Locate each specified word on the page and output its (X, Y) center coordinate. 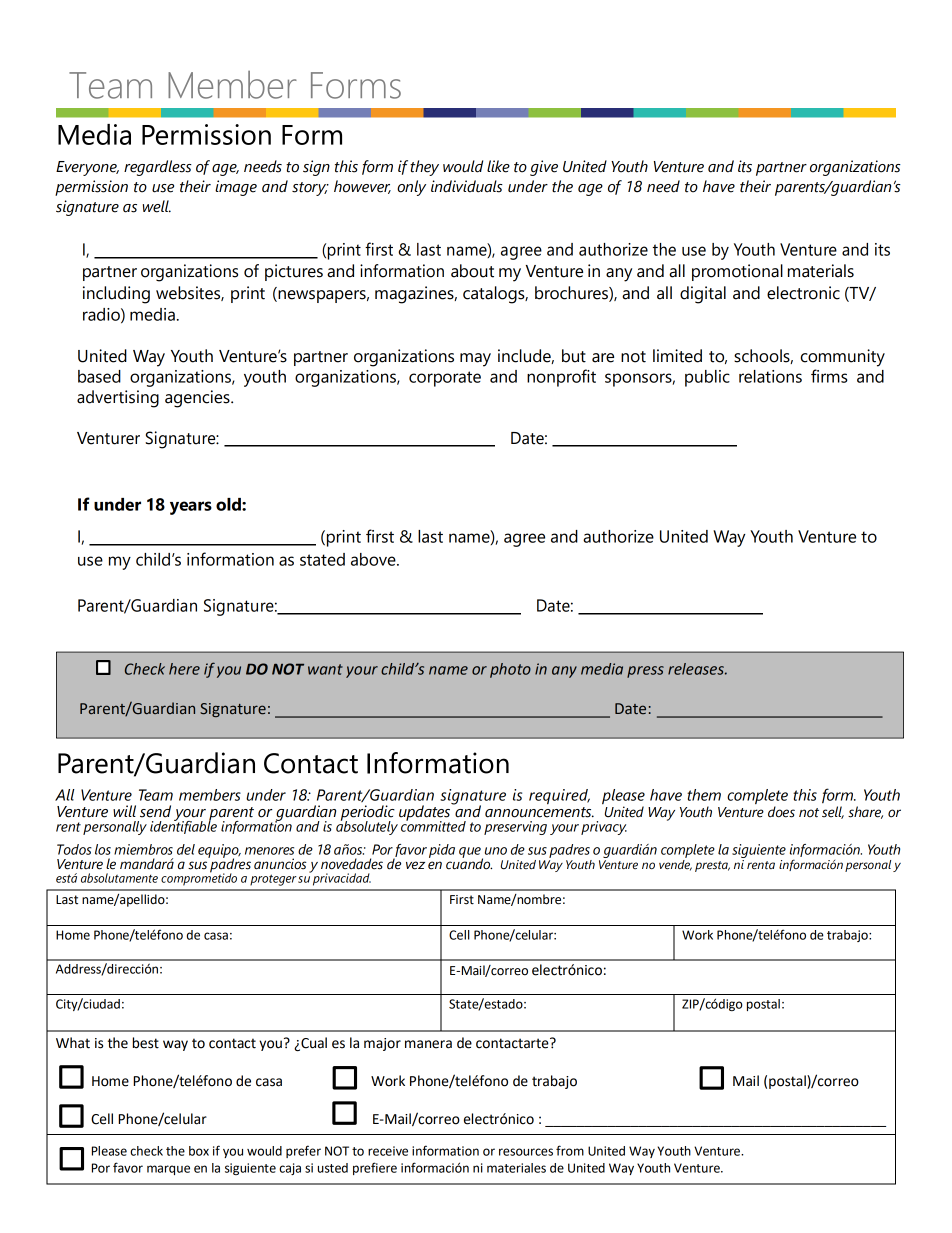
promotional (737, 272)
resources (526, 1152)
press (645, 672)
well (157, 206)
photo (510, 670)
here (184, 669)
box (199, 1151)
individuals (467, 186)
